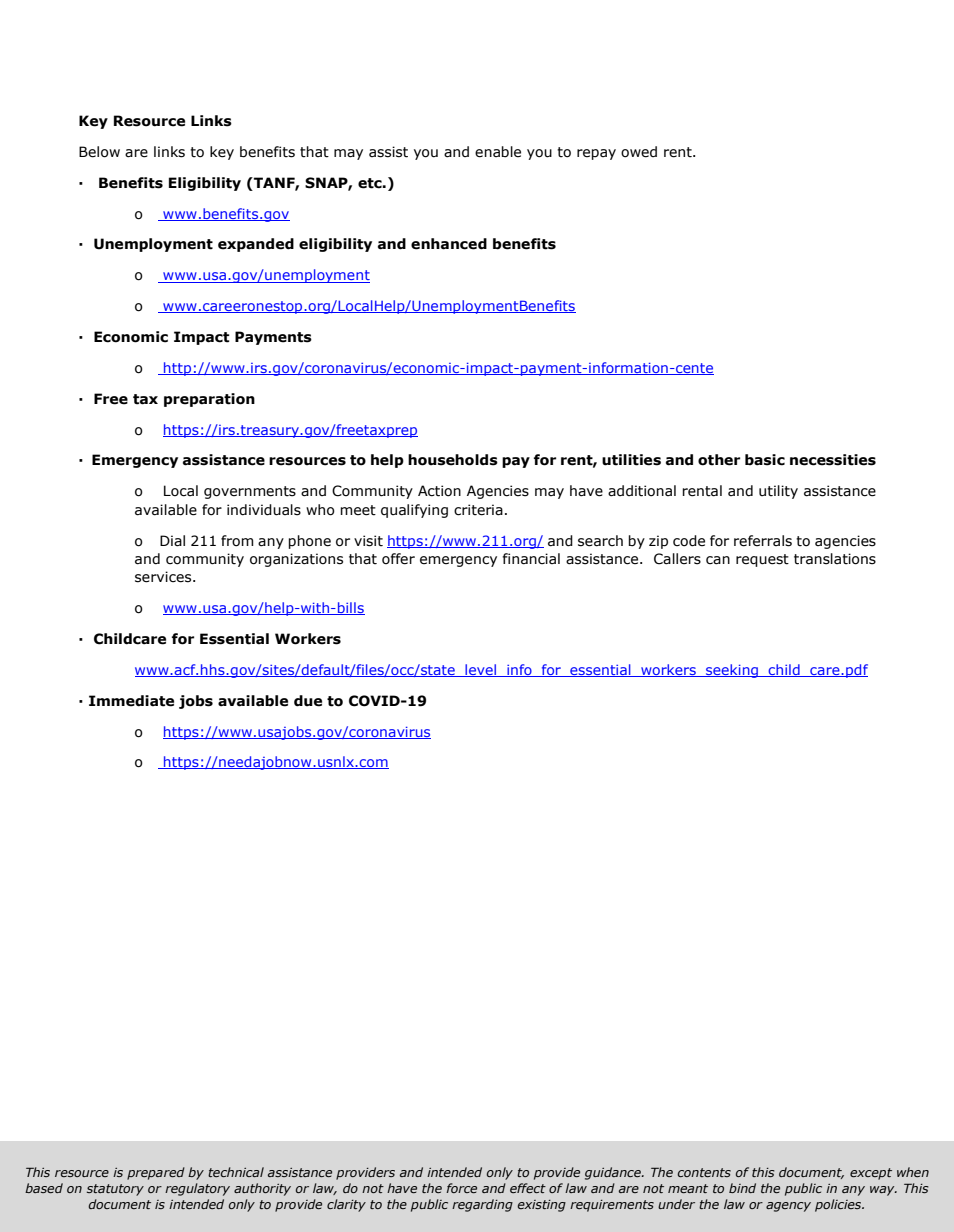 Image resolution: width=954 pixels, height=1232 pixels. I want to click on enable, so click(498, 152).
